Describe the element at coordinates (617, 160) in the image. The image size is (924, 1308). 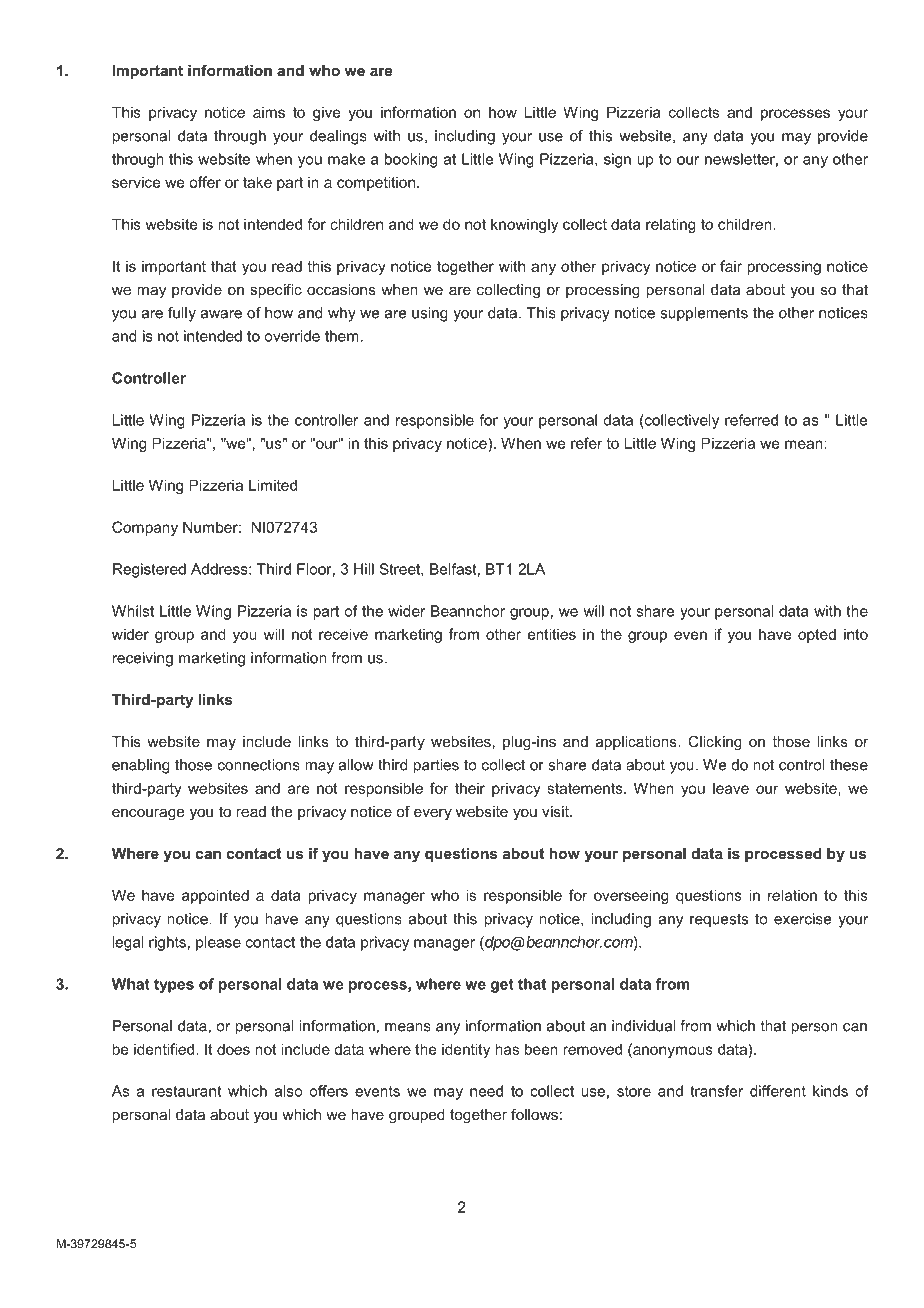
I see `sign` at that location.
